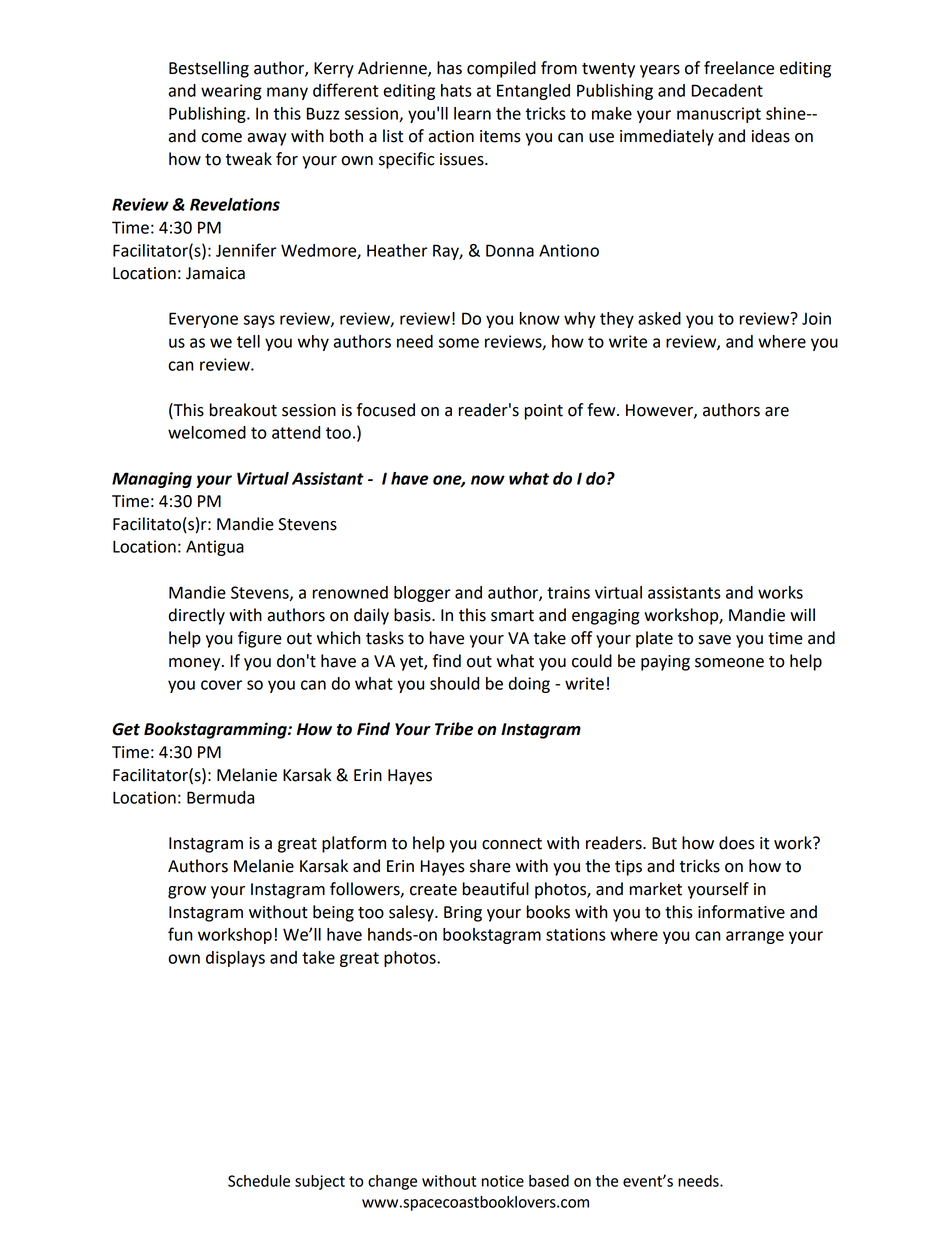 This document has height=1233, width=952. I want to click on wearing, so click(231, 92).
